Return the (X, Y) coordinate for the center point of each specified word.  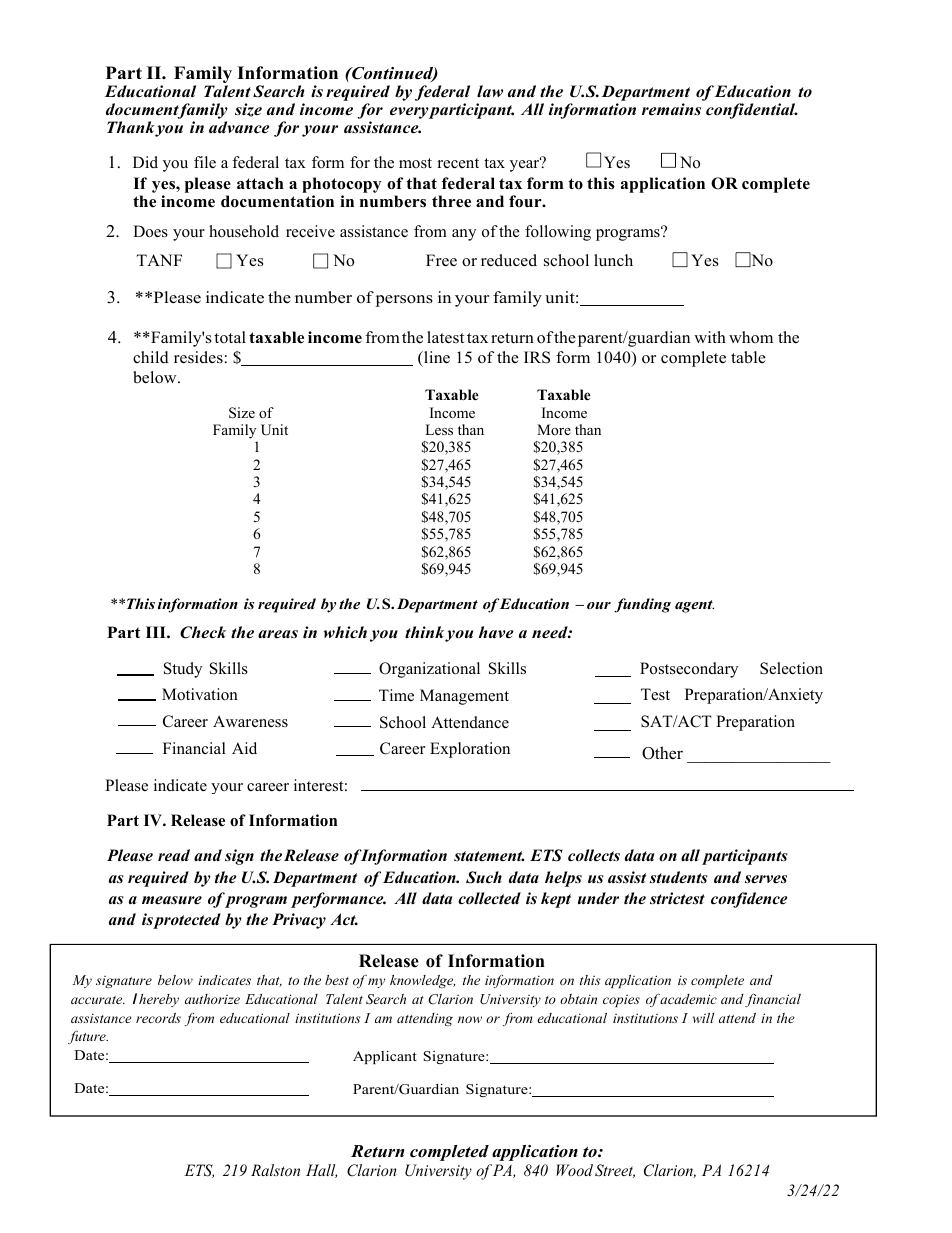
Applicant (385, 1057)
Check (203, 632)
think (424, 632)
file (205, 162)
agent (694, 606)
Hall (321, 1171)
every (409, 113)
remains (671, 109)
